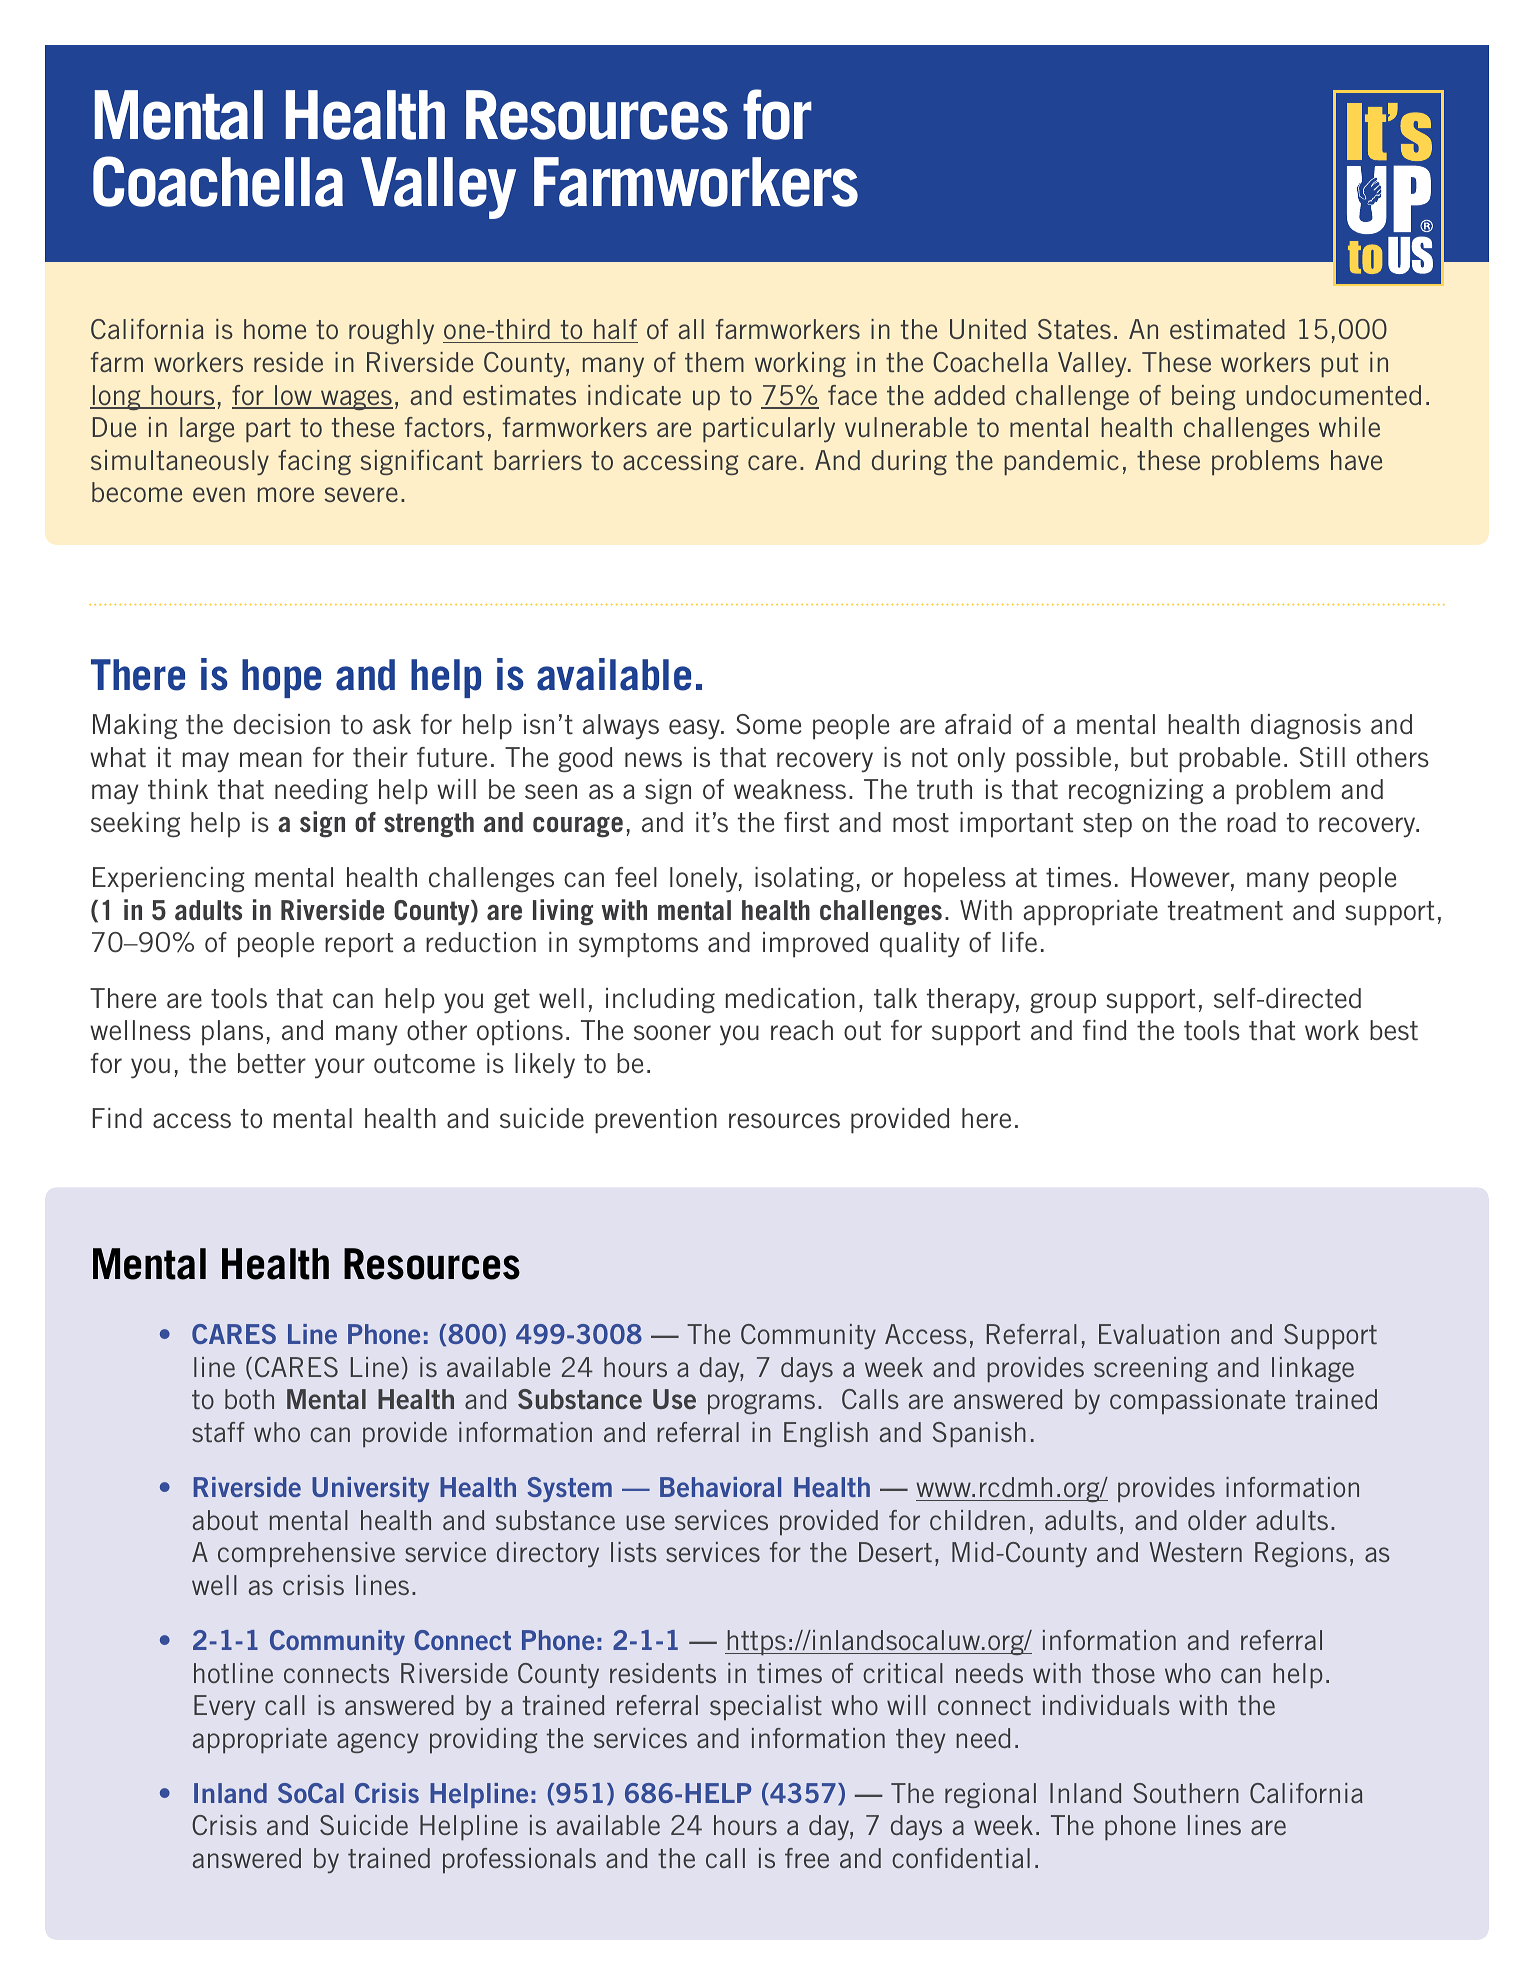 The image size is (1534, 1985). I want to click on better, so click(272, 1063).
